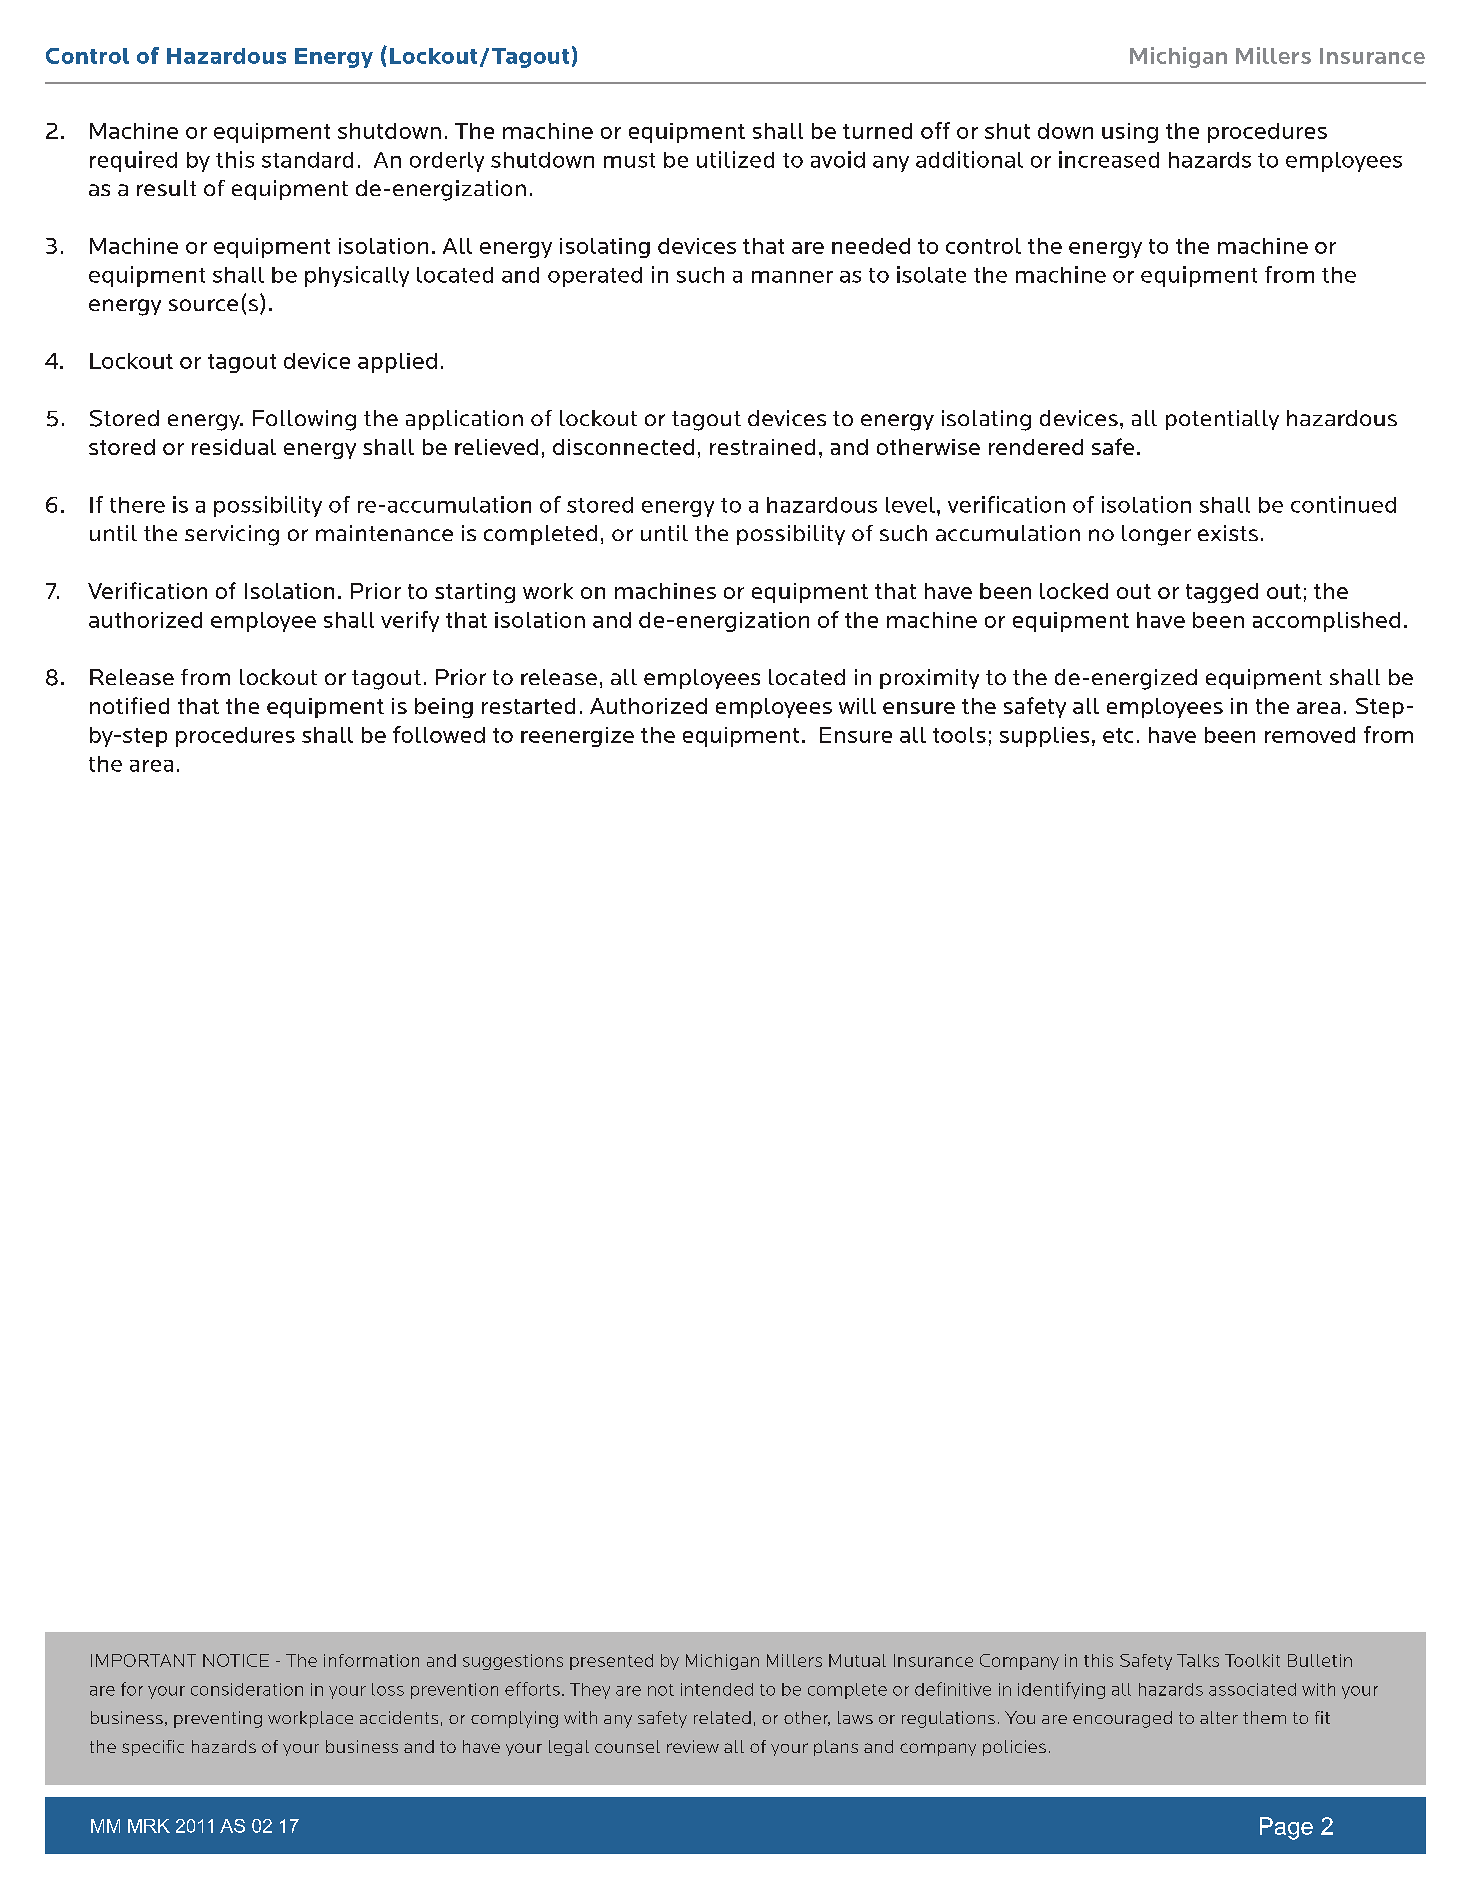  I want to click on review, so click(693, 1746).
